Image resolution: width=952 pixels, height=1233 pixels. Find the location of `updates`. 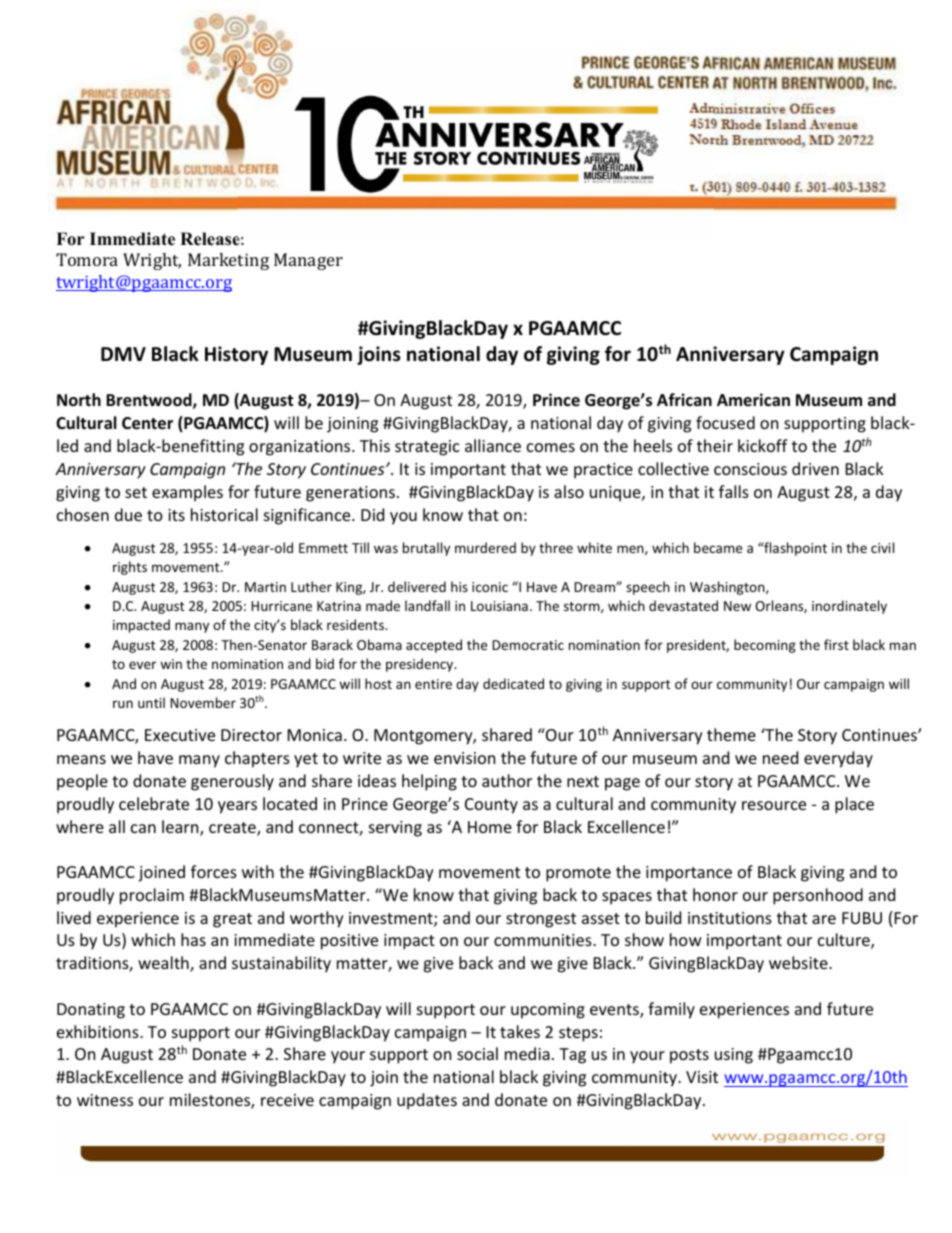

updates is located at coordinates (427, 1101).
